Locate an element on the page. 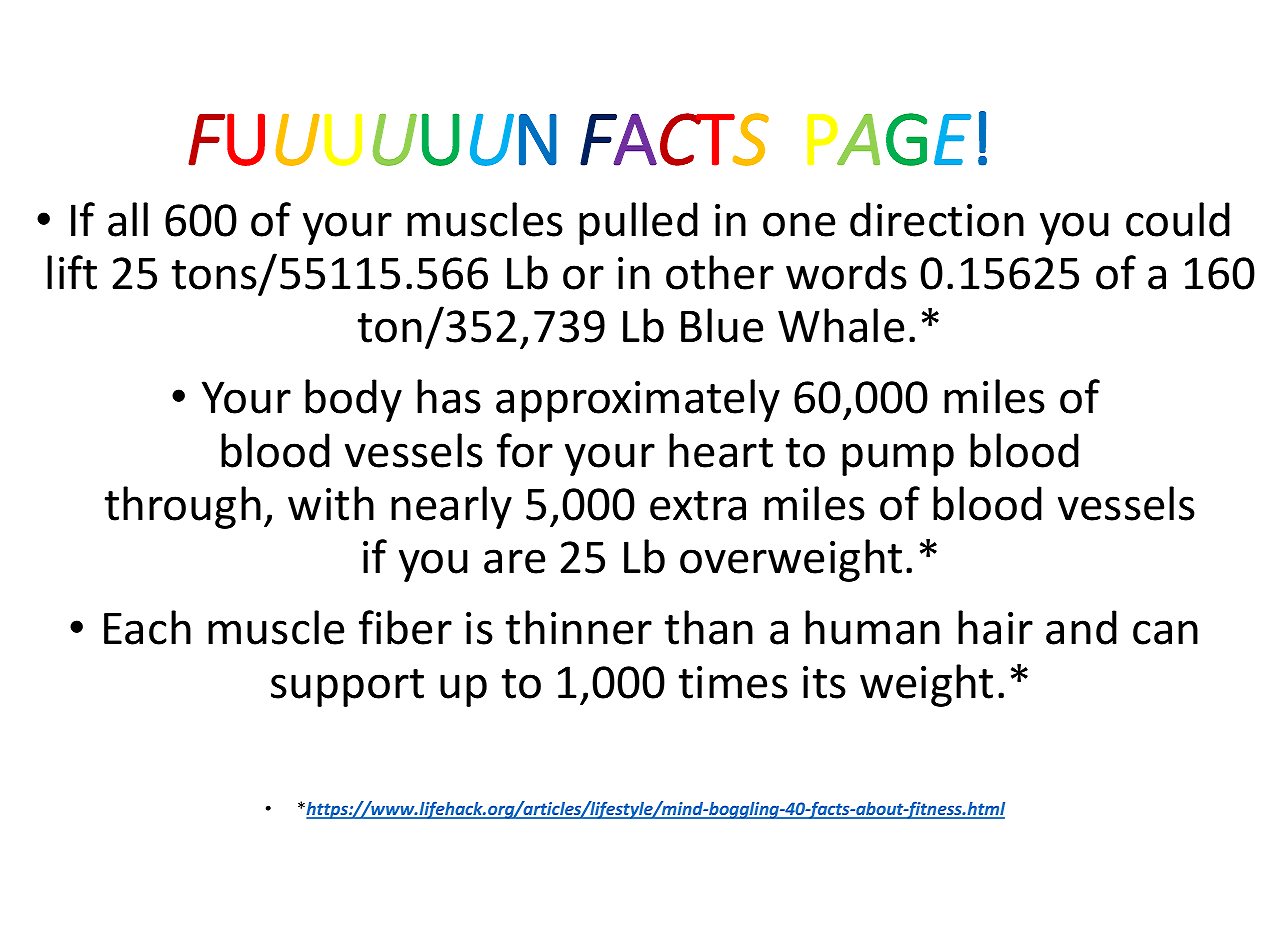 This document has width=1270, height=952. support is located at coordinates (347, 688).
